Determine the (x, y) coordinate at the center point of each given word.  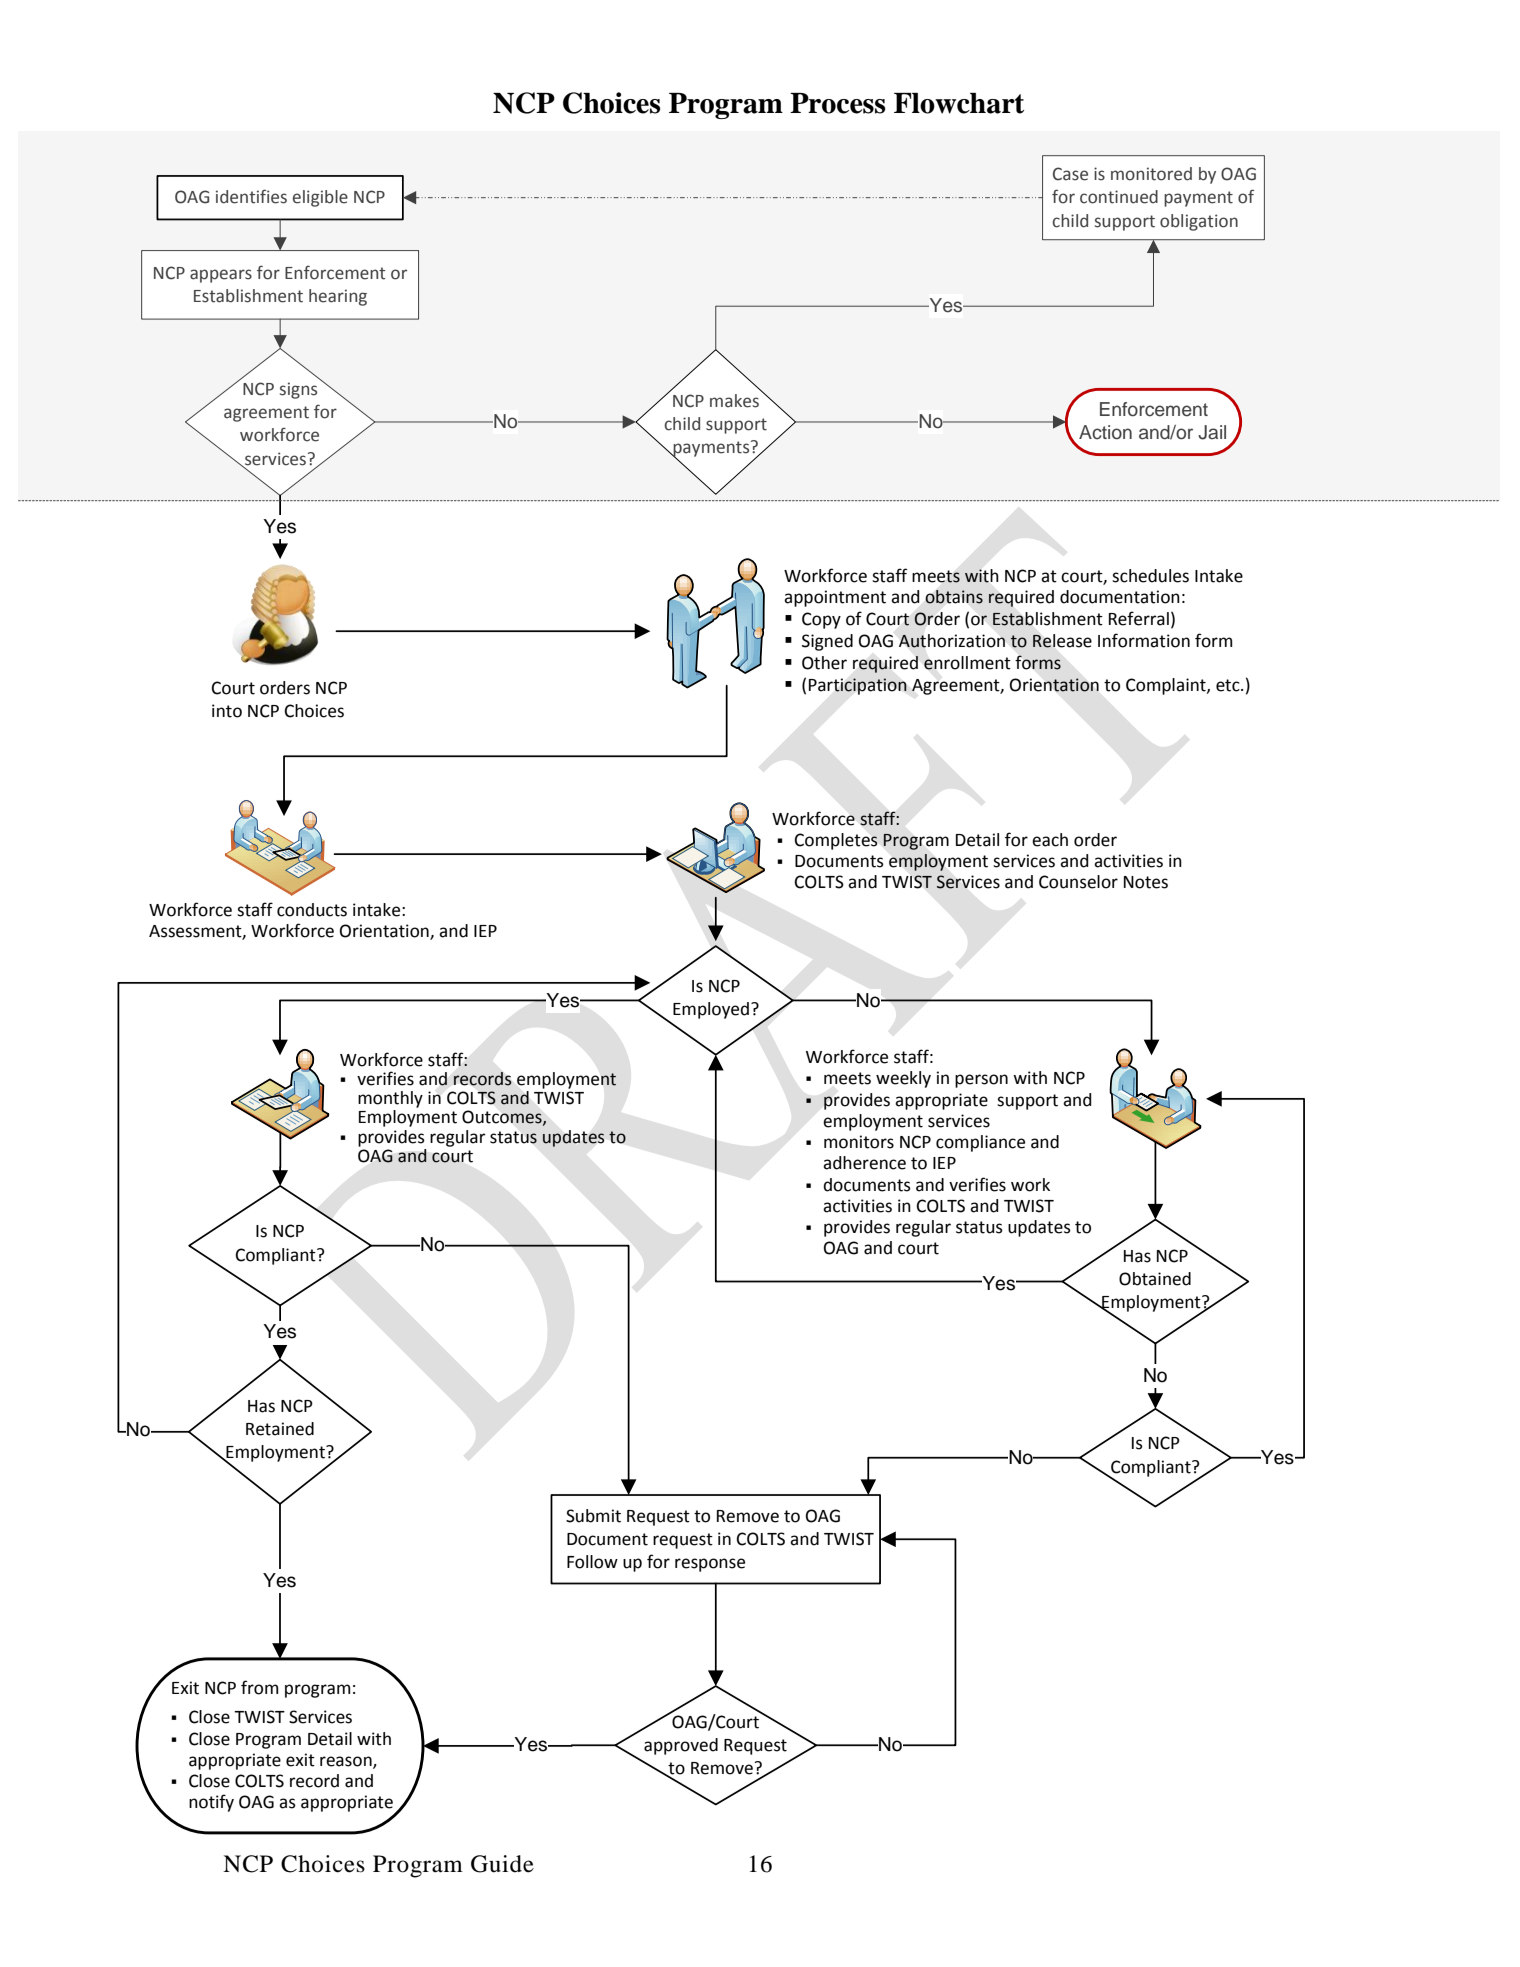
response (710, 1565)
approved (681, 1746)
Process (837, 103)
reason (347, 1762)
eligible (320, 198)
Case (1070, 174)
